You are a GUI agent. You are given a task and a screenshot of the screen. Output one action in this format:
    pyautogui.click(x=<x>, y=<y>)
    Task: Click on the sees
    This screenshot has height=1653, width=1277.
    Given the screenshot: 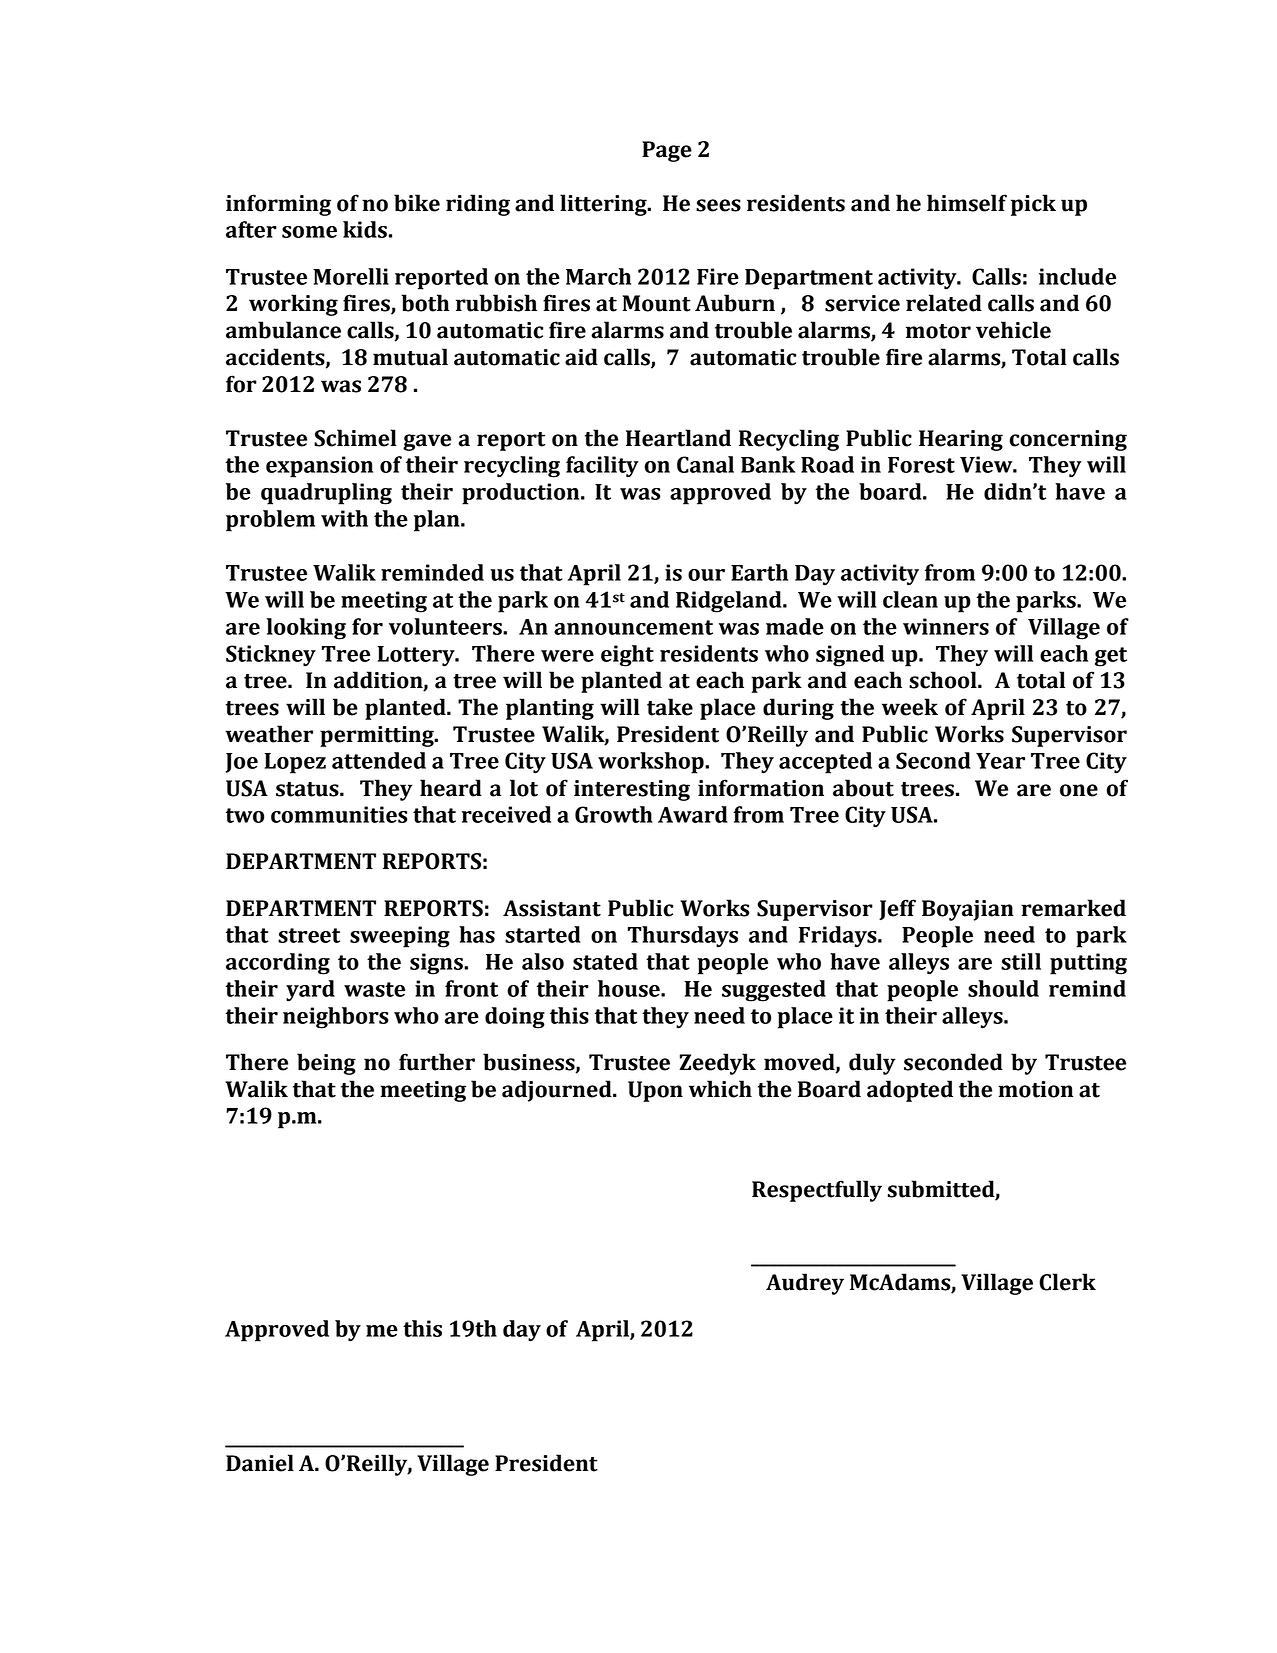 What is the action you would take?
    pyautogui.click(x=718, y=205)
